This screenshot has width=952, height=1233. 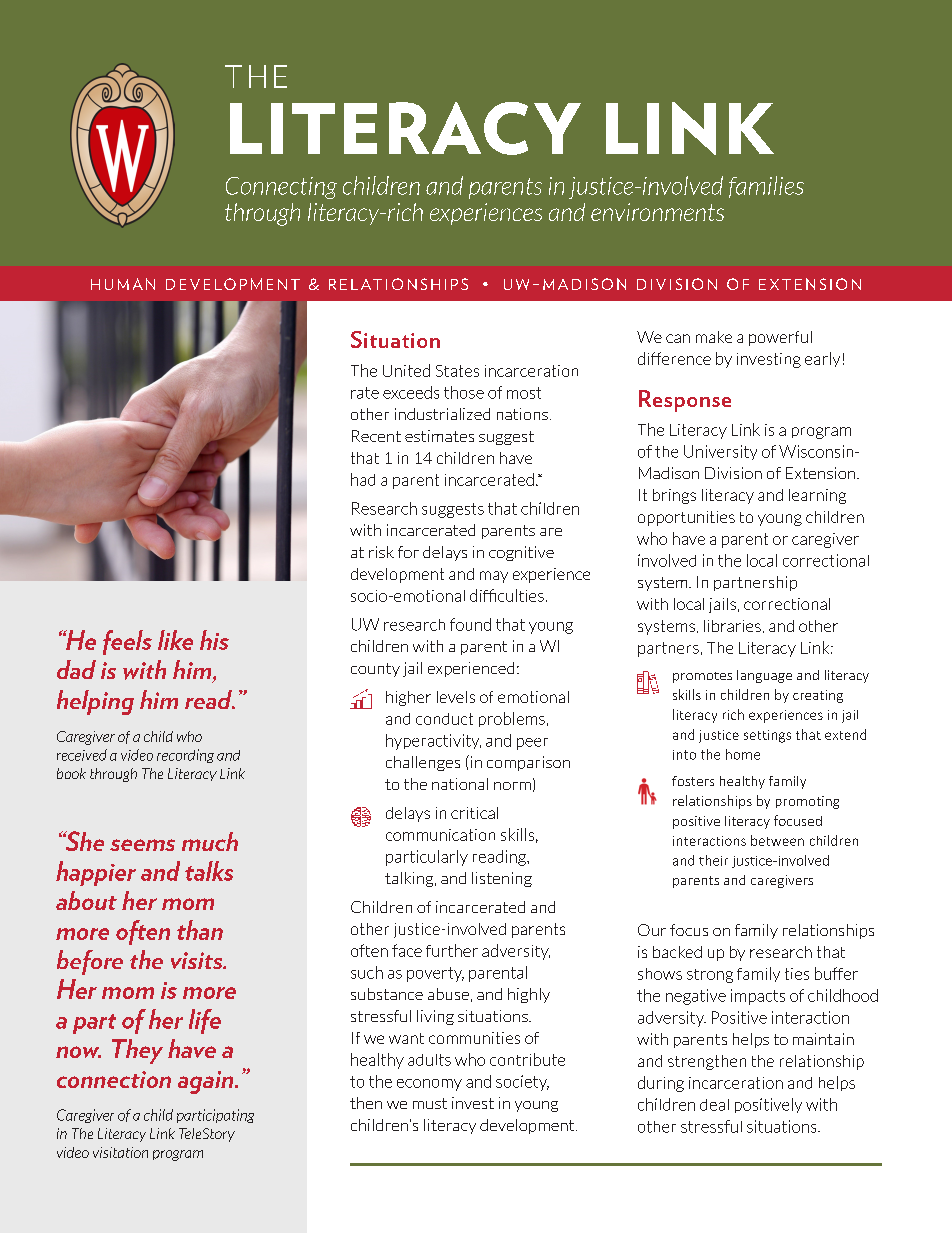 I want to click on learning, so click(x=817, y=496).
